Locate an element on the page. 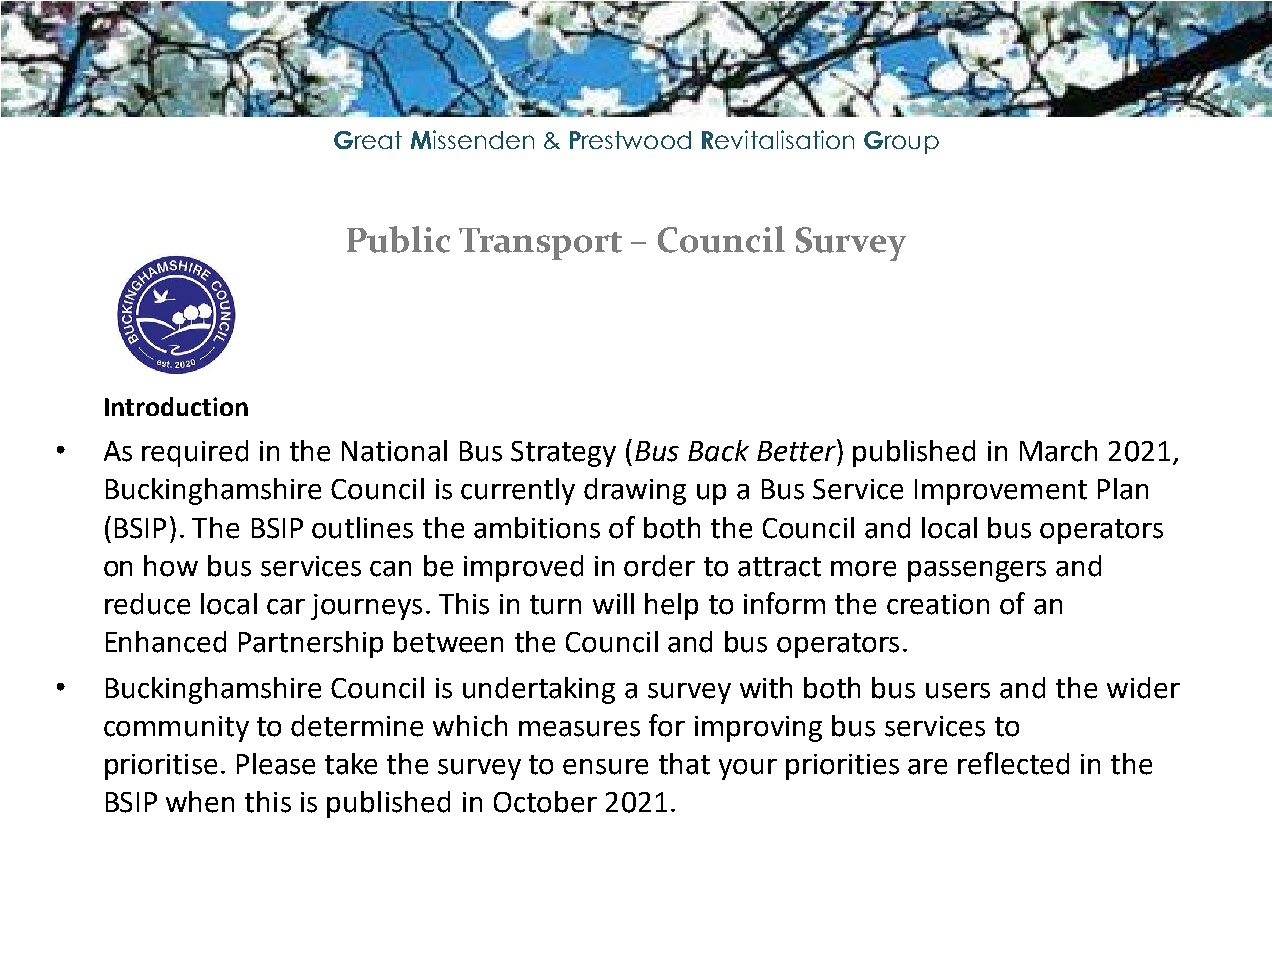  car is located at coordinates (286, 607).
